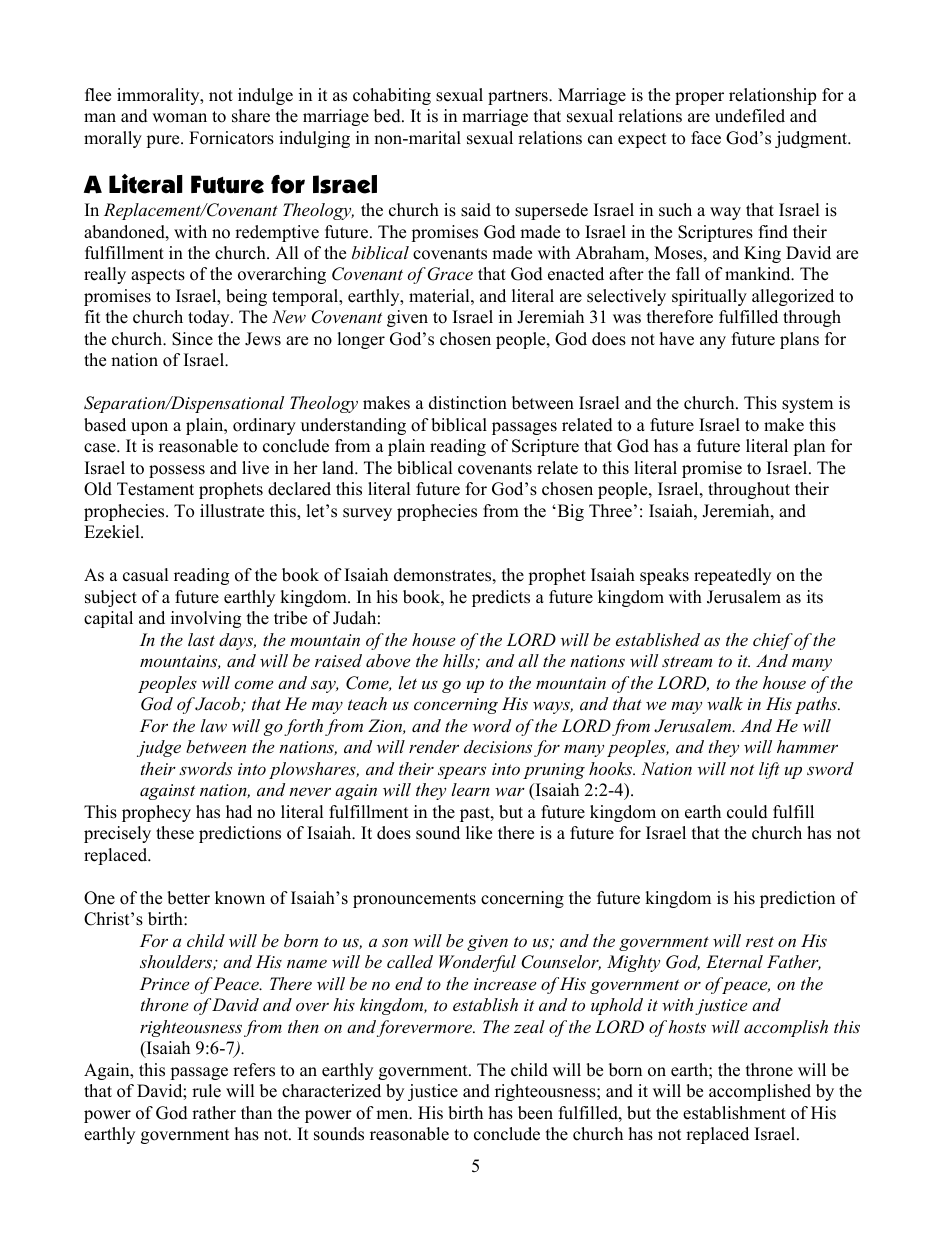 This screenshot has height=1233, width=952. I want to click on involving, so click(206, 619).
